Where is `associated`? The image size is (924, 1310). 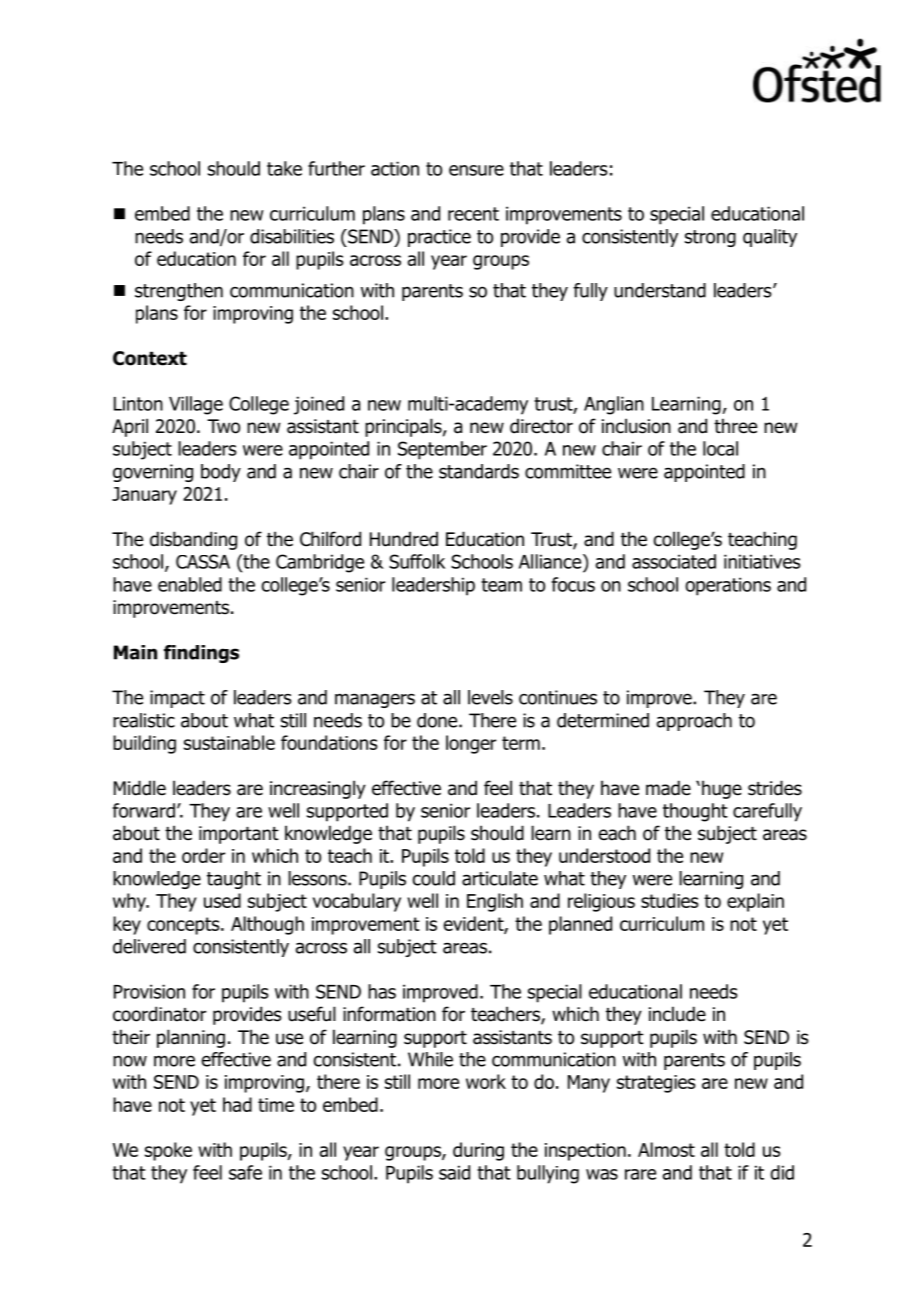 associated is located at coordinates (674, 561).
